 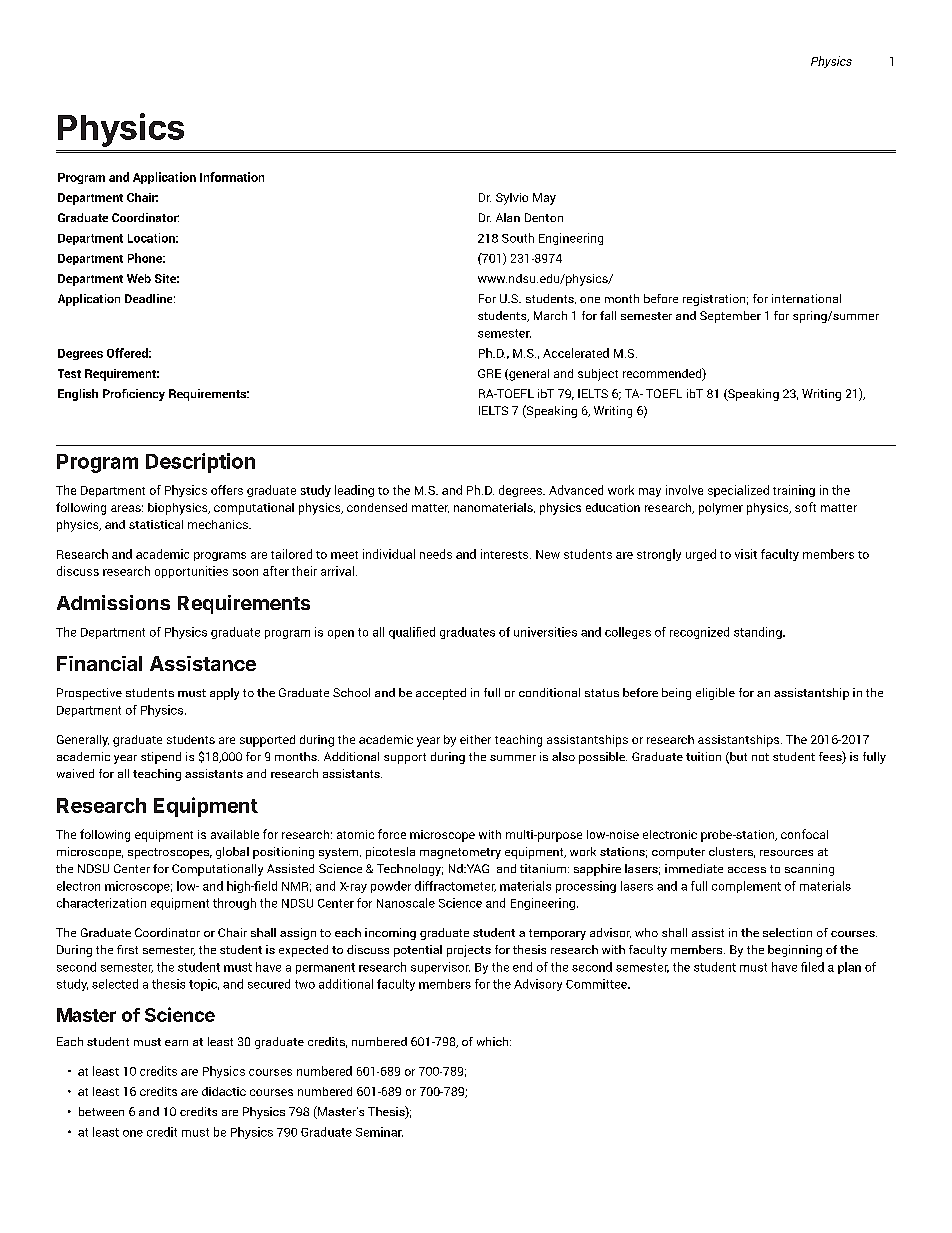 What do you see at coordinates (508, 217) in the document?
I see `Alan` at bounding box center [508, 217].
